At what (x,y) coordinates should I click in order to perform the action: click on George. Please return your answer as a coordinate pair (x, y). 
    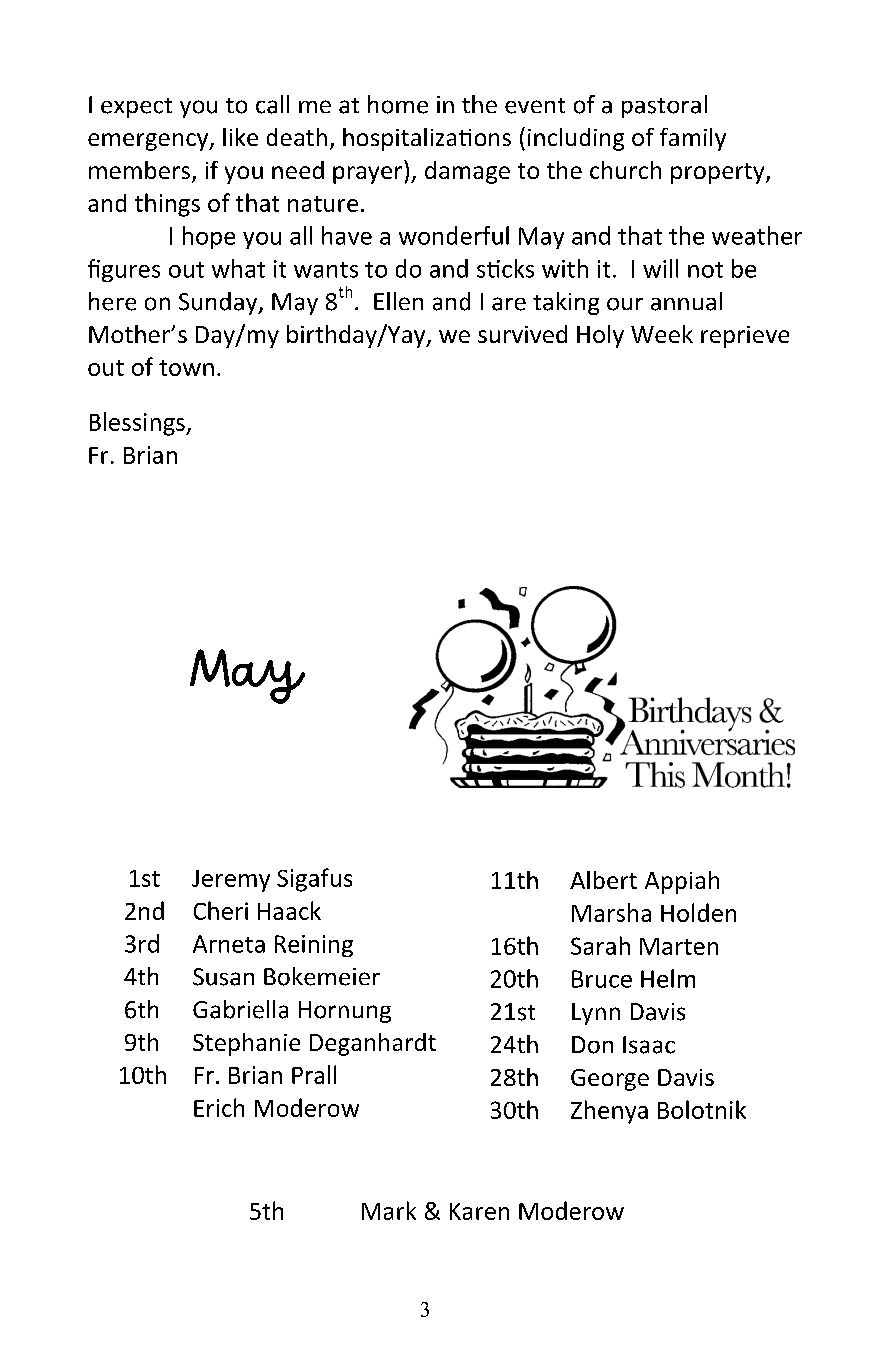
    Looking at the image, I should click on (610, 1080).
